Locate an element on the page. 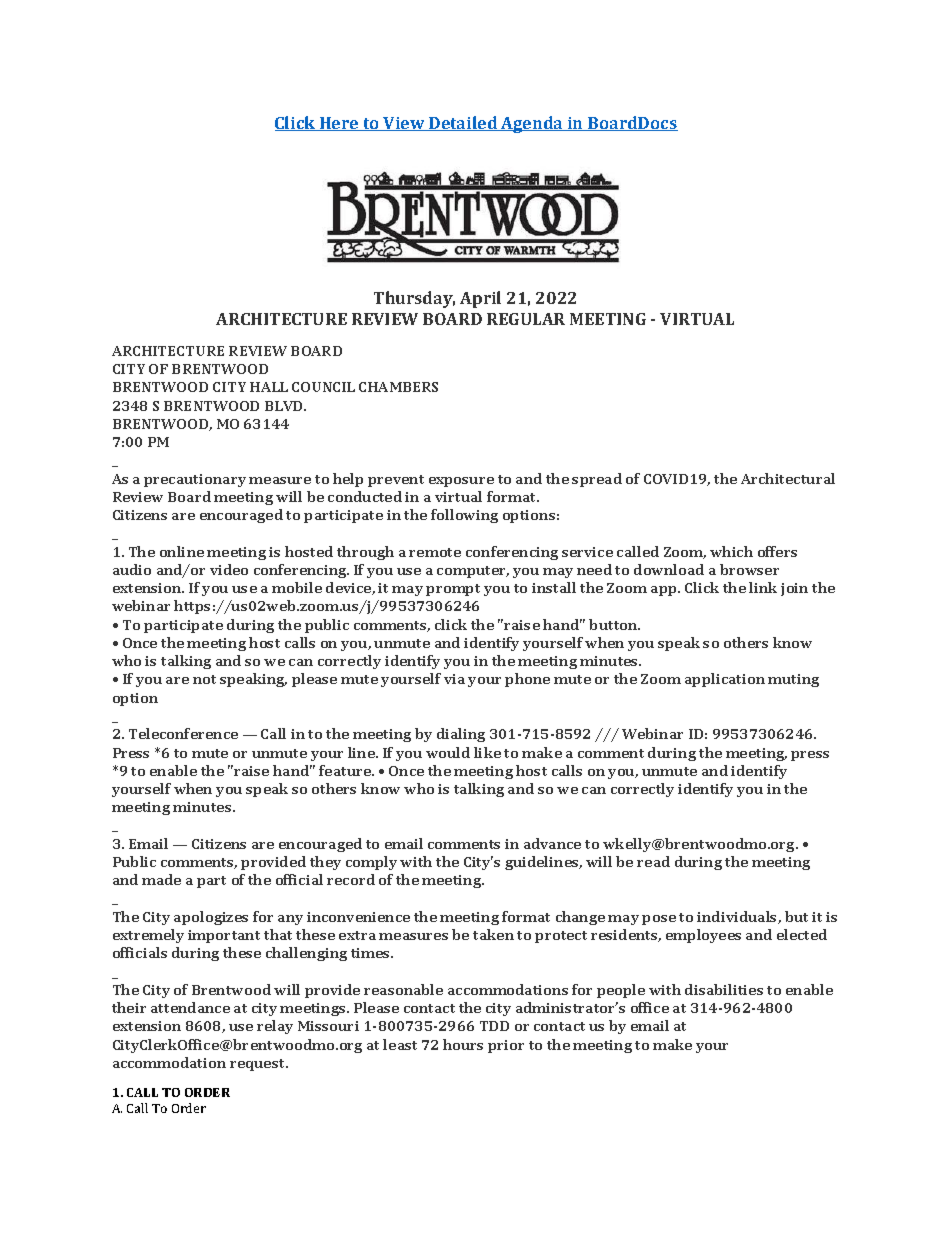 This image has width=952, height=1233. made is located at coordinates (161, 879).
